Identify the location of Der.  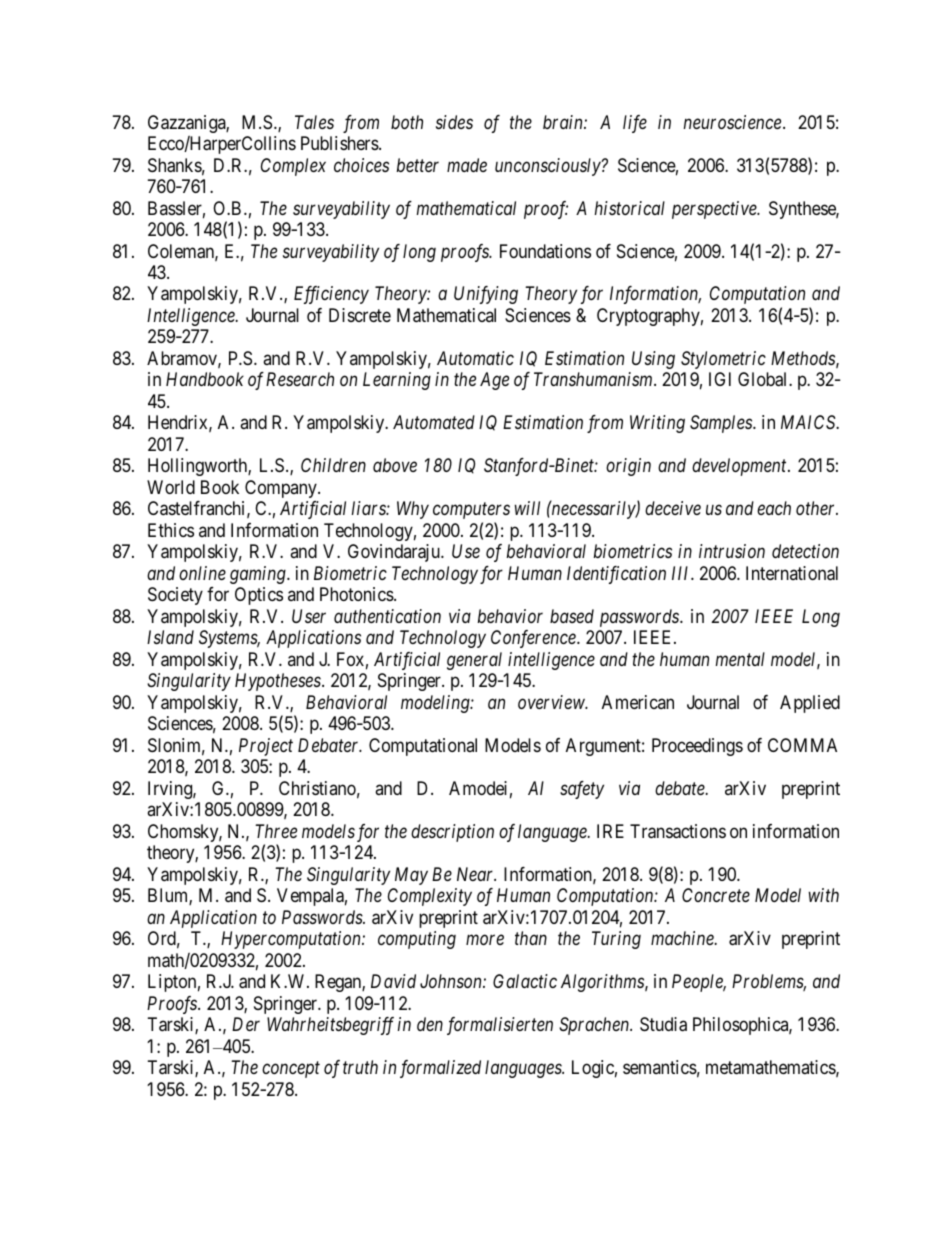
(246, 1024).
